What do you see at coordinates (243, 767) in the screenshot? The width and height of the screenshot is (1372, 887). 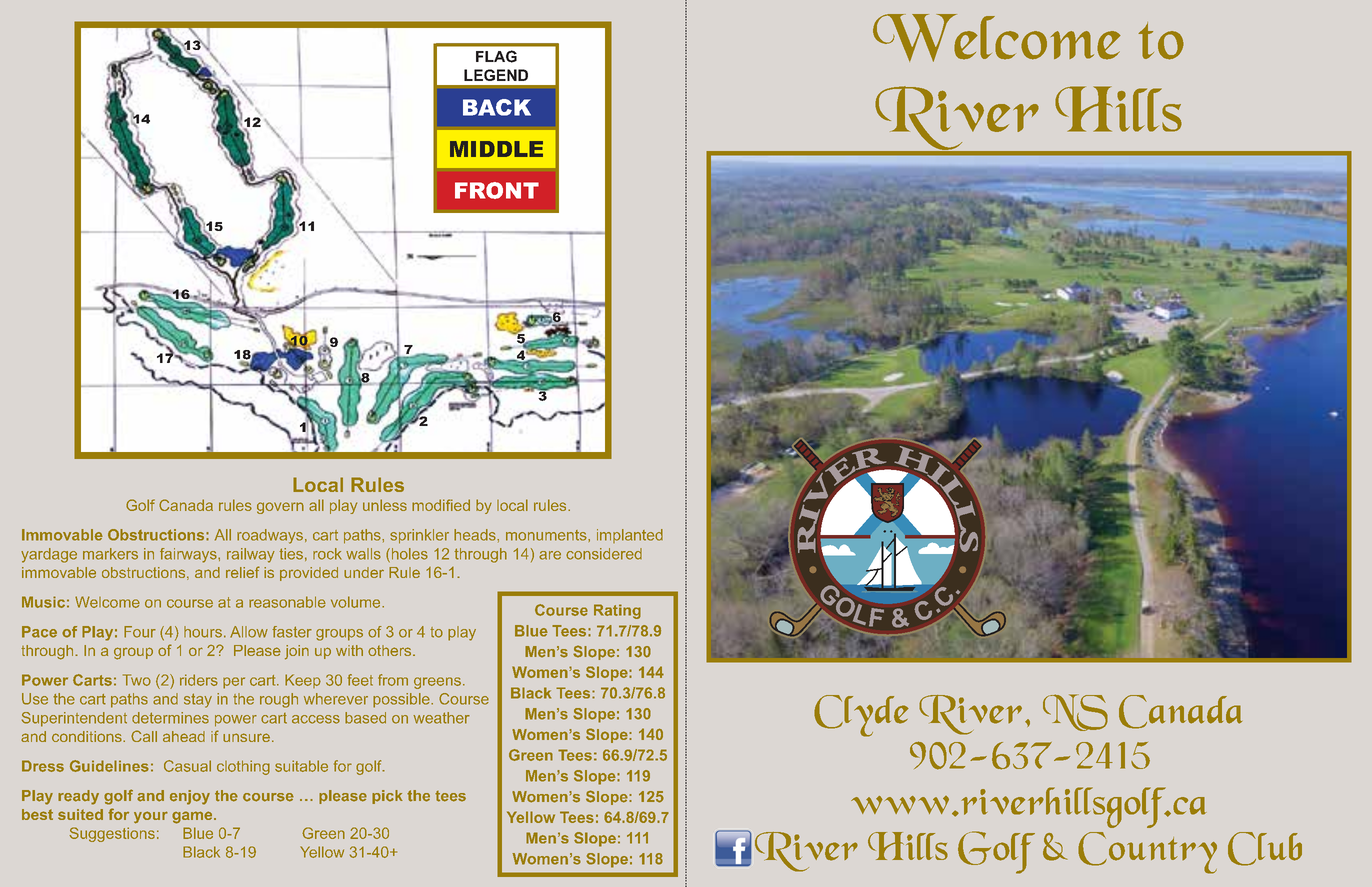 I see `clothing` at bounding box center [243, 767].
